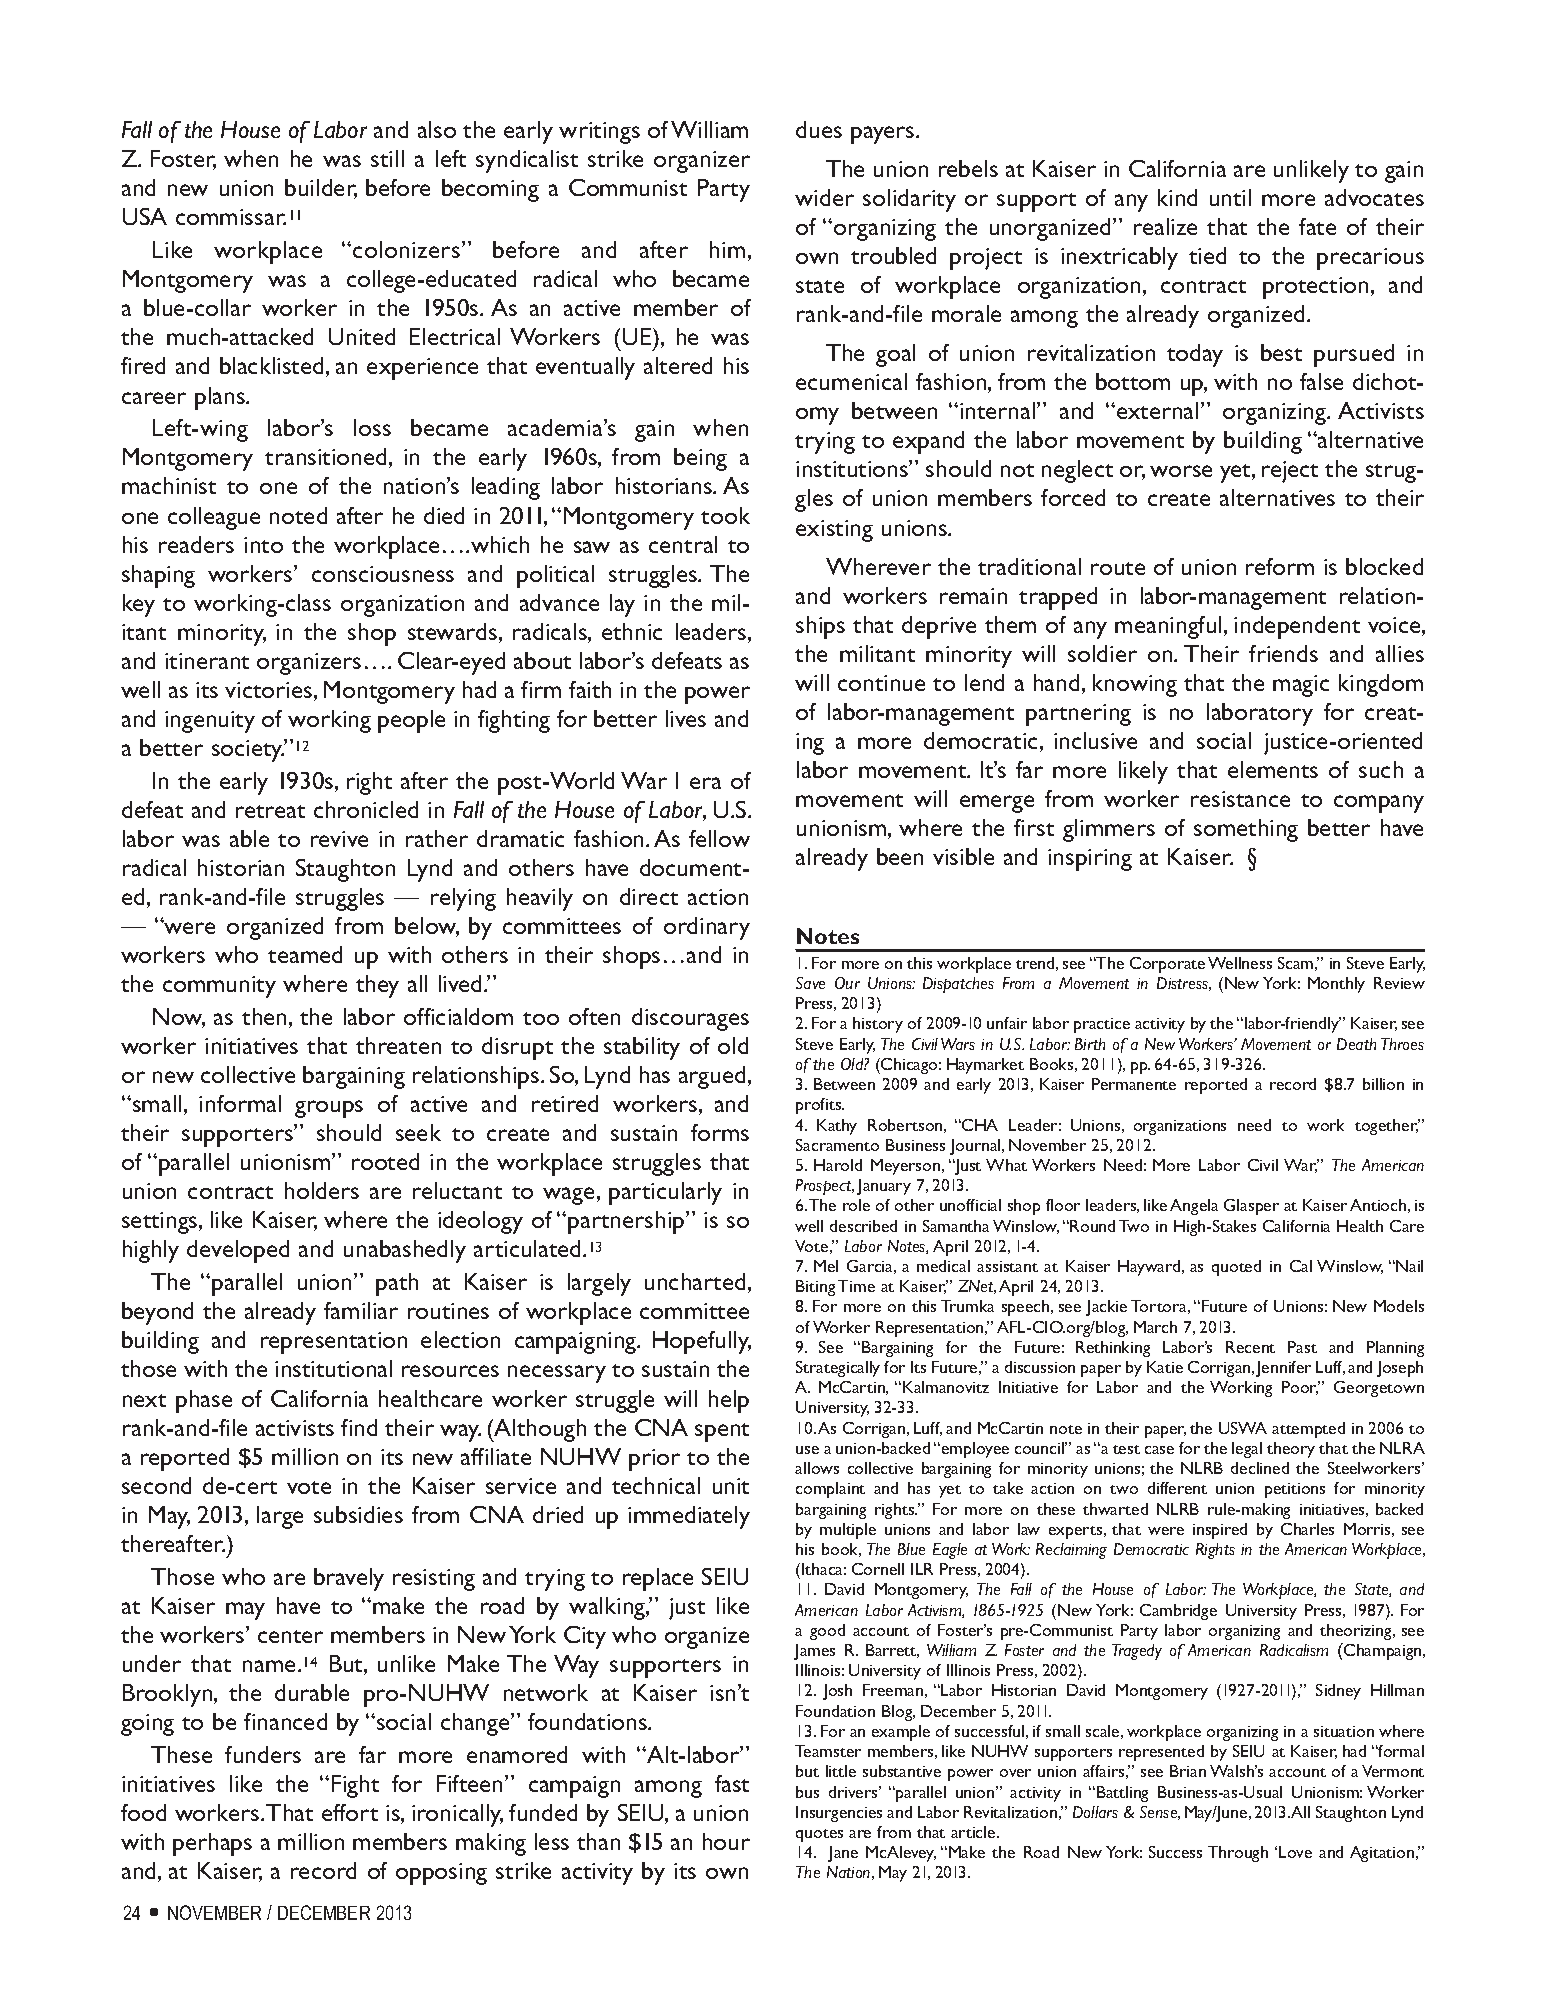 The height and width of the image is (2001, 1546). I want to click on reject, so click(1290, 472).
